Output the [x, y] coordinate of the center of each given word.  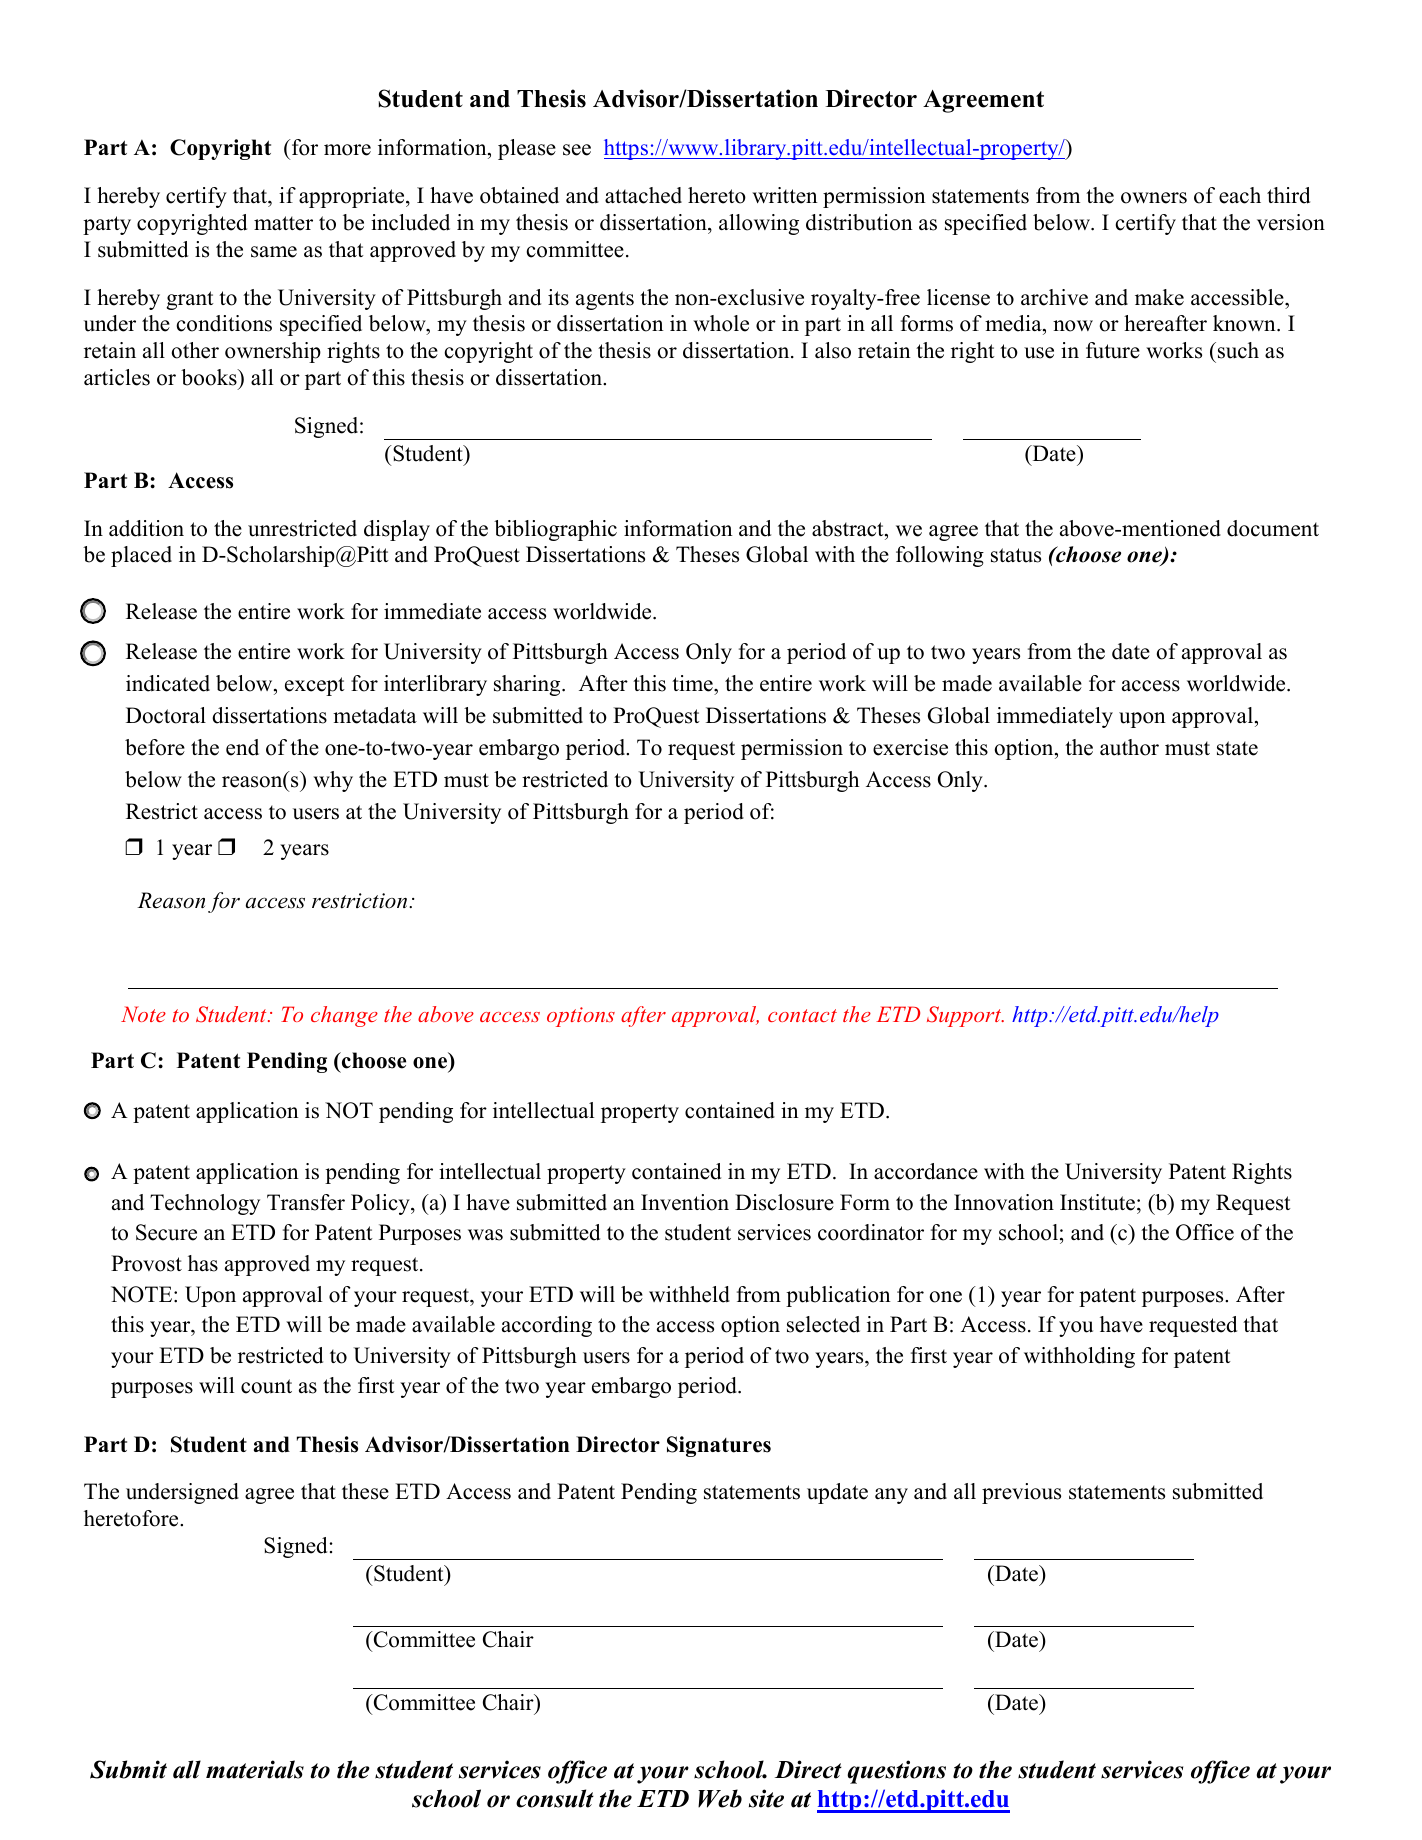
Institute [1097, 1202]
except [315, 686]
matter [283, 223]
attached [643, 195]
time [693, 683]
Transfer [306, 1202]
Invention [685, 1202]
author [1129, 747]
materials [255, 1769]
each [1240, 195]
